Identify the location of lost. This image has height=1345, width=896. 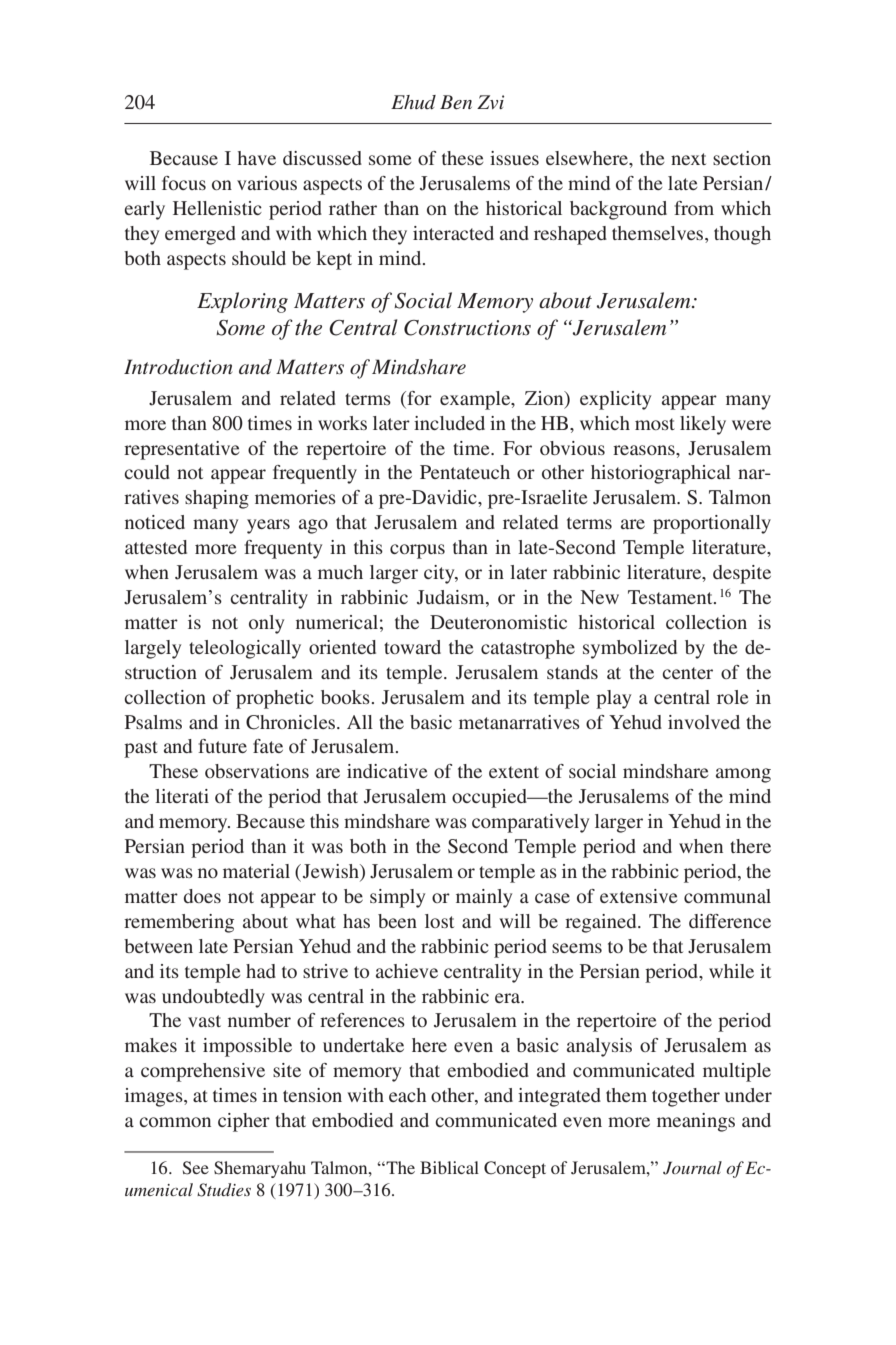
(439, 921).
